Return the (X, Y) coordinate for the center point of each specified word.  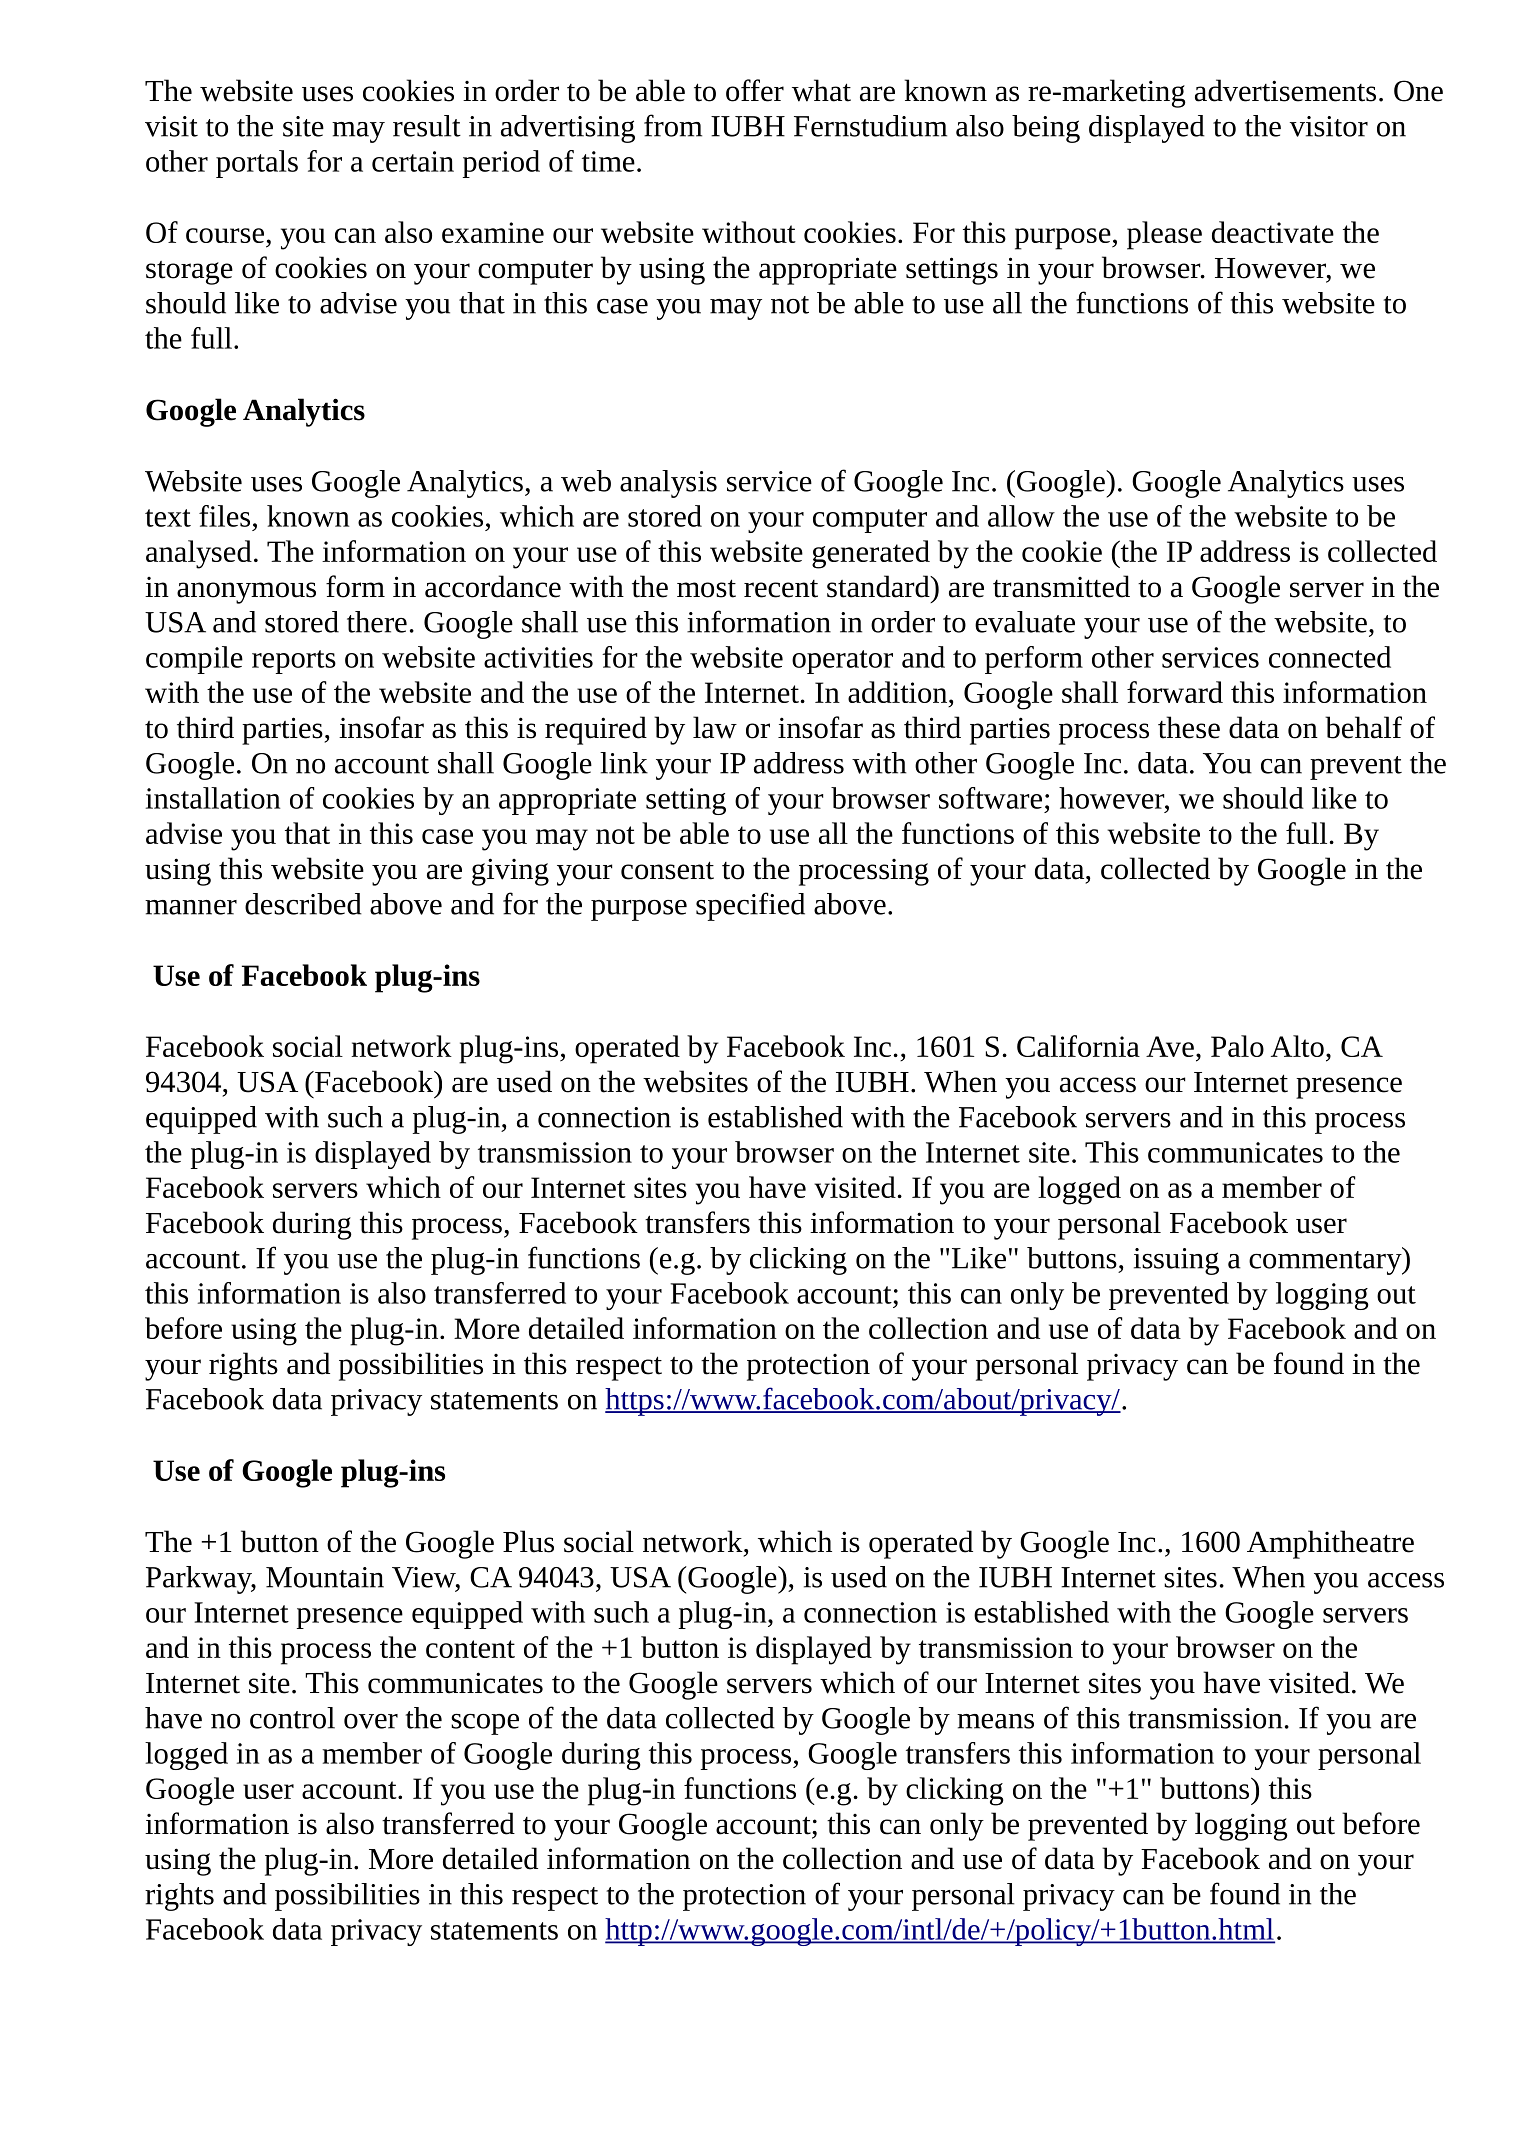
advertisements (1285, 90)
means (995, 1721)
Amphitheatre (1330, 1544)
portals (257, 164)
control (292, 1718)
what (821, 90)
